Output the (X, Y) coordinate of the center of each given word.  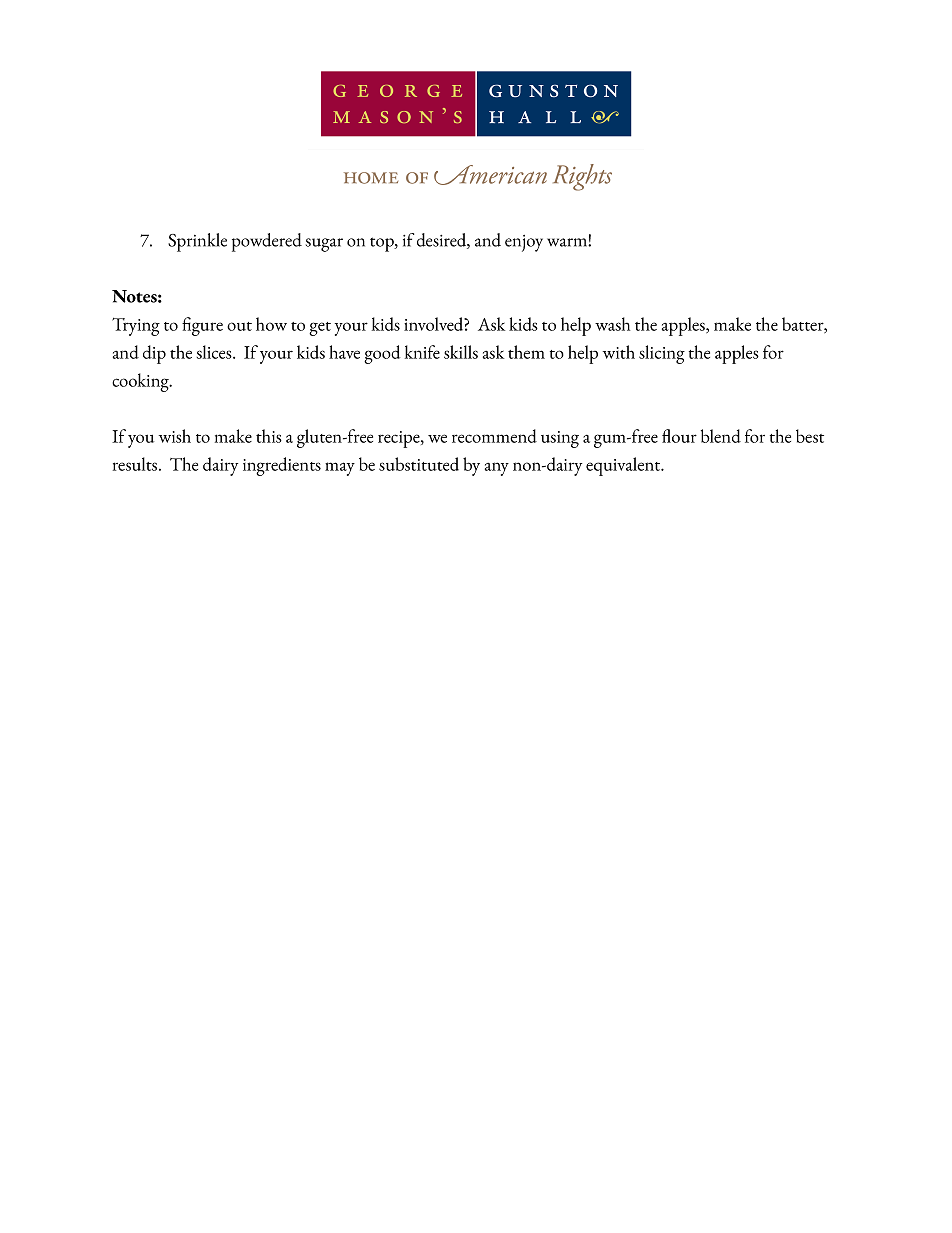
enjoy (524, 243)
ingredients (282, 466)
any (497, 469)
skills (461, 352)
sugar (324, 245)
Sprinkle (197, 242)
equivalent (624, 466)
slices (215, 352)
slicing (662, 354)
